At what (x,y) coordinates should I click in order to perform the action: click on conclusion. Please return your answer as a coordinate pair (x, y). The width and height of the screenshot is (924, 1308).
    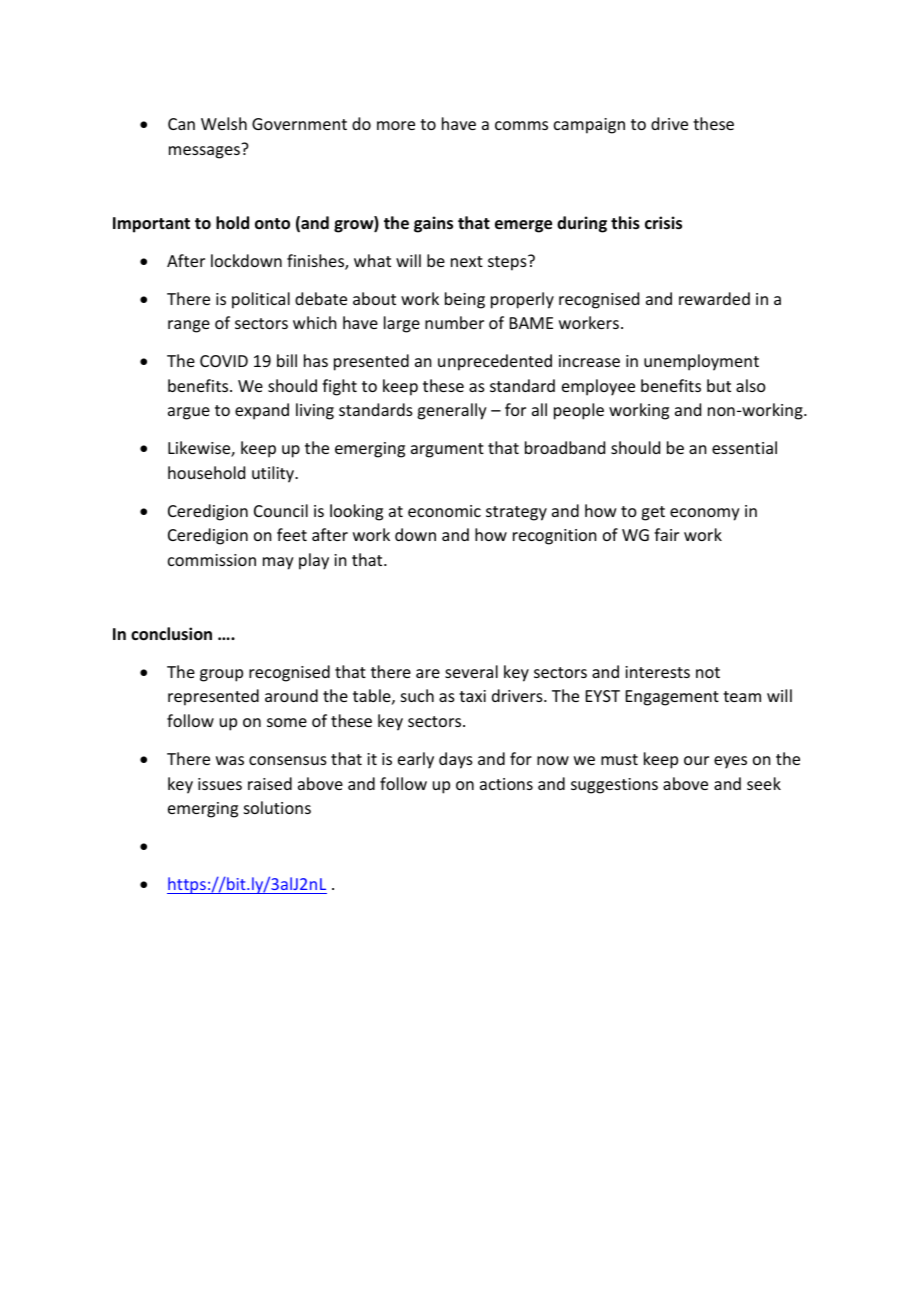
    Looking at the image, I should click on (171, 634).
